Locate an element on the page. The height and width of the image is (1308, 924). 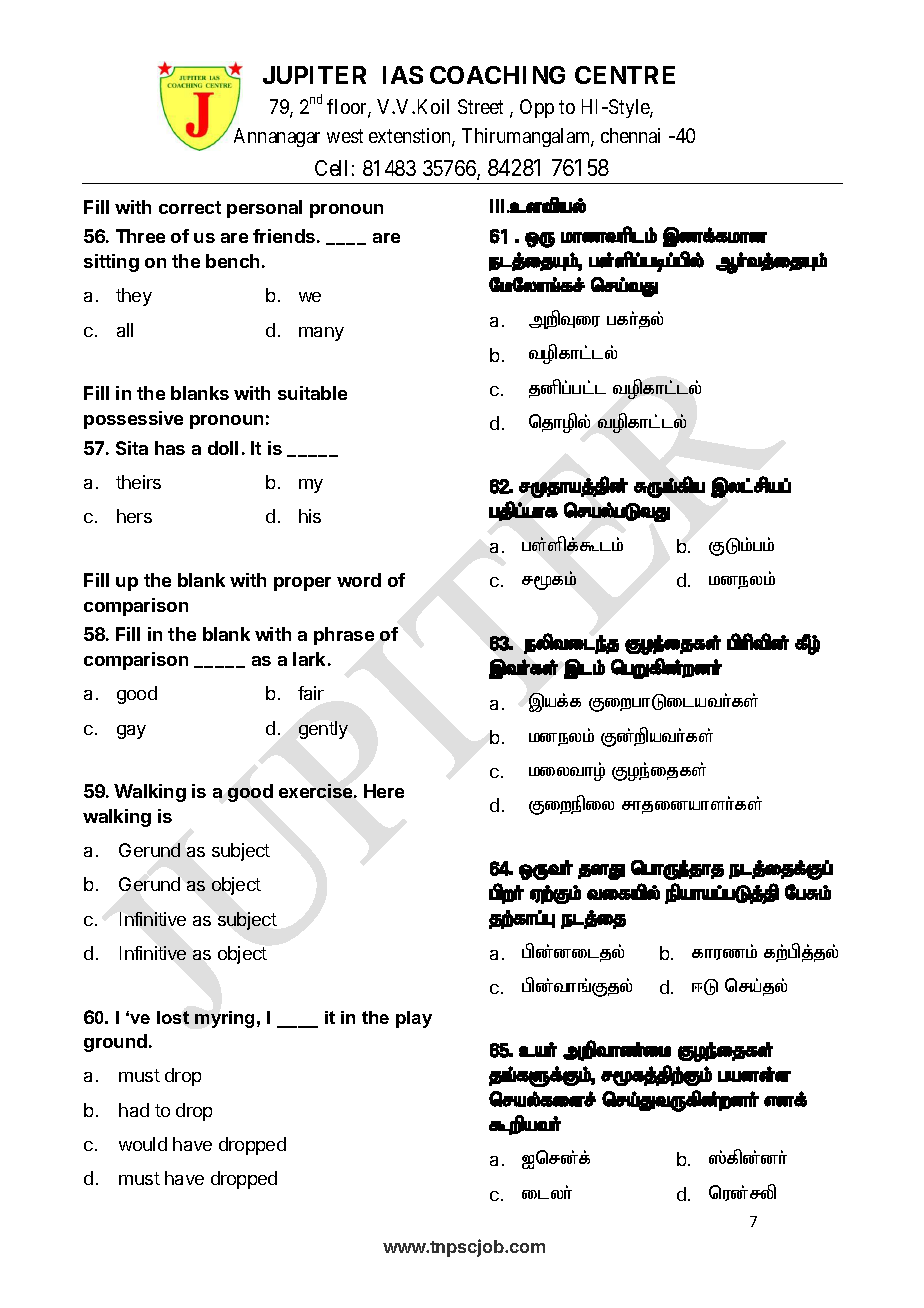
had is located at coordinates (134, 1110).
